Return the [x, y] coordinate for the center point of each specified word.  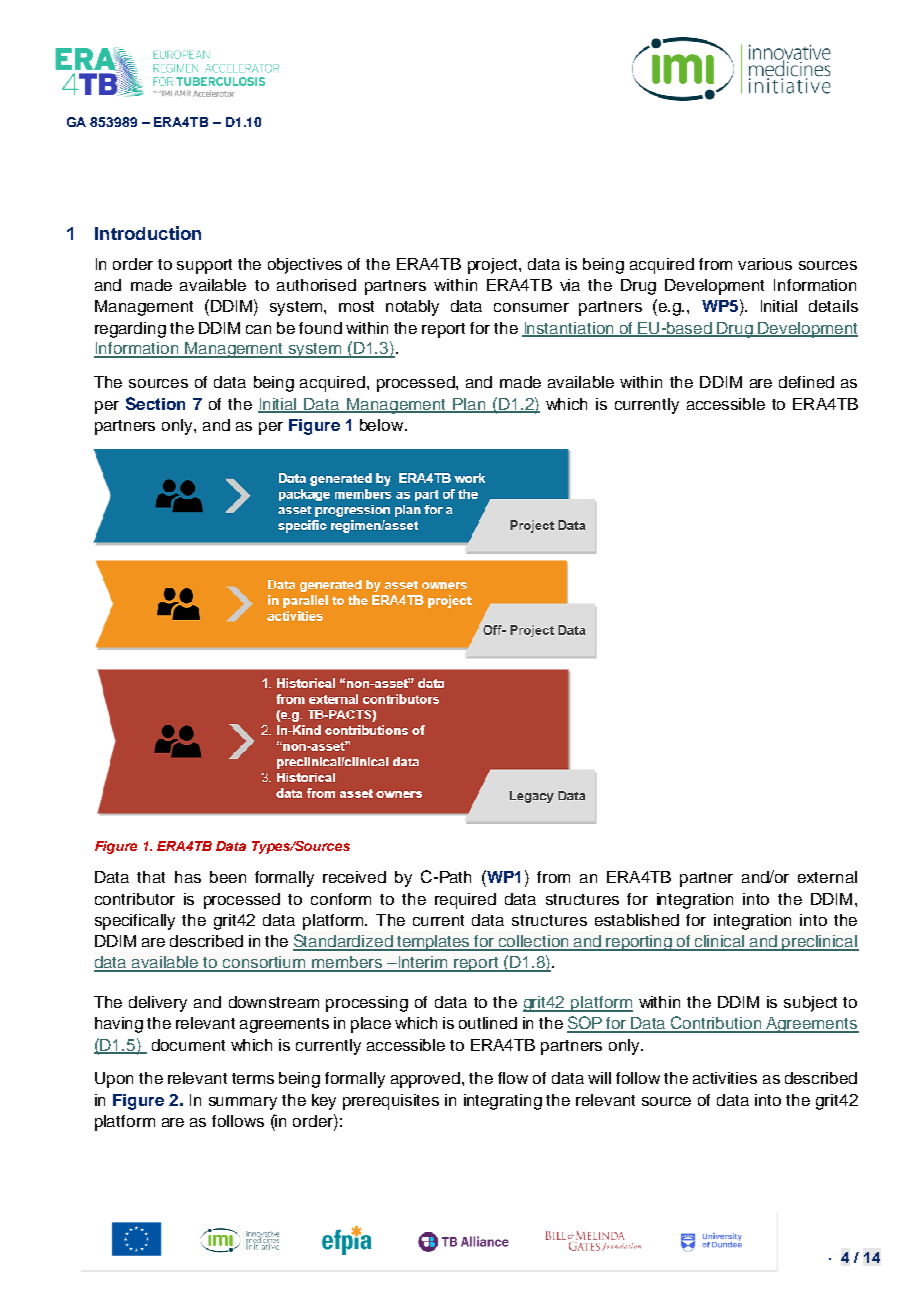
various [765, 264]
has [188, 877]
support [204, 266]
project [494, 266]
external [827, 877]
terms [253, 1078]
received [354, 877]
